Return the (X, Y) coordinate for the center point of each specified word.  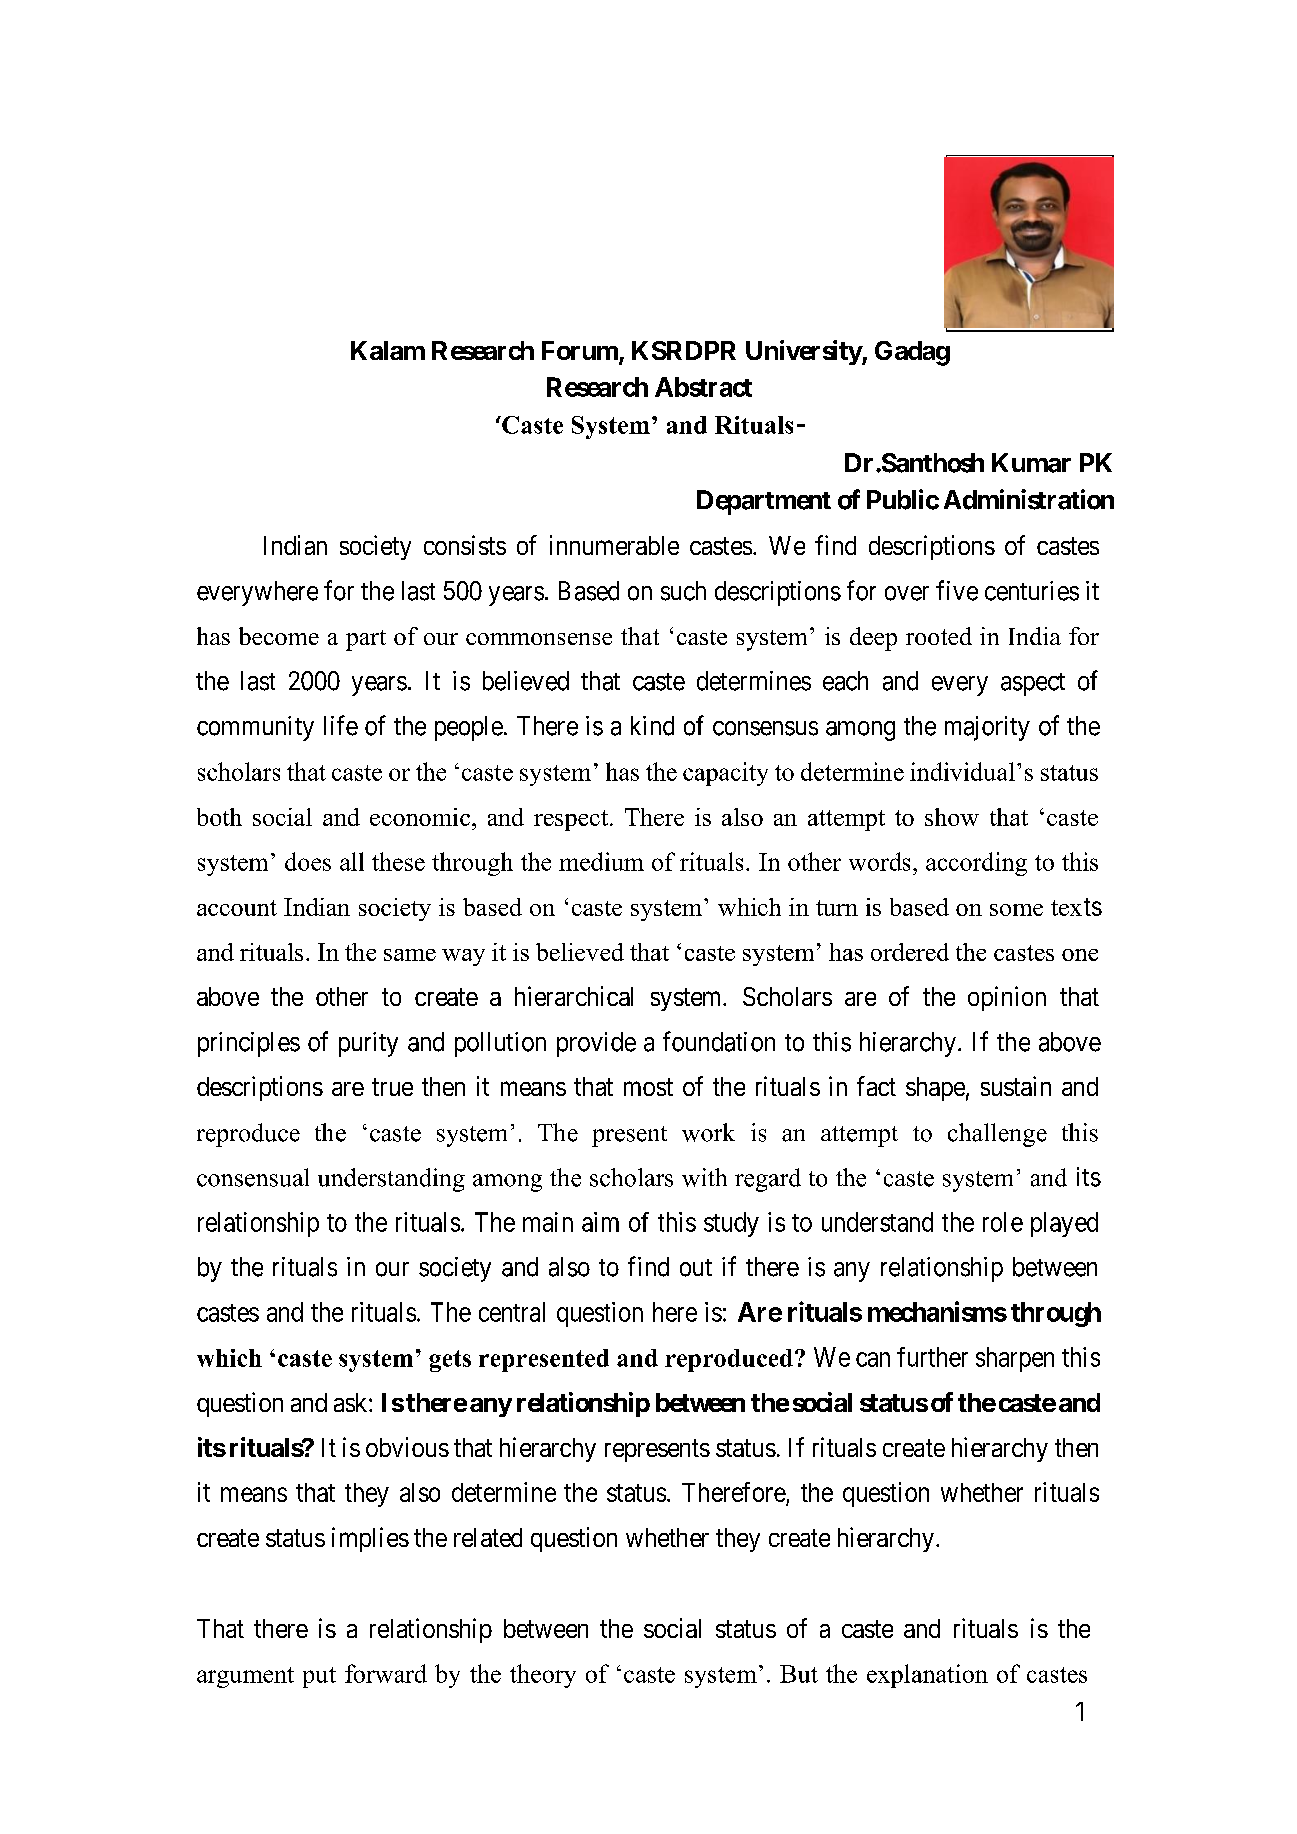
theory (543, 1676)
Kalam (388, 350)
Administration (1029, 499)
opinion (1007, 998)
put (319, 1677)
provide (596, 1044)
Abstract (703, 387)
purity (368, 1044)
